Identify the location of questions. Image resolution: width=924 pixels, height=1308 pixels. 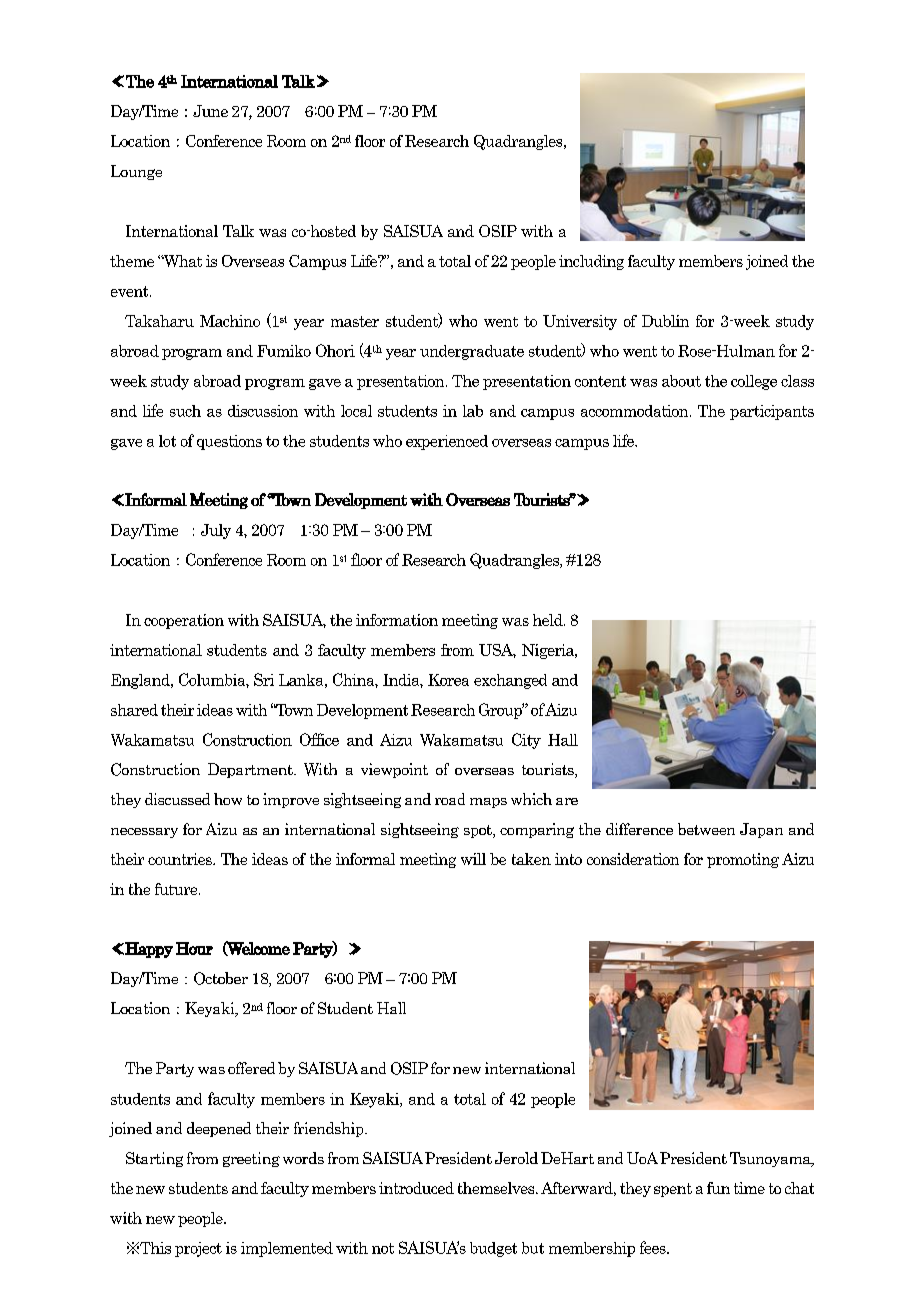
(229, 442).
